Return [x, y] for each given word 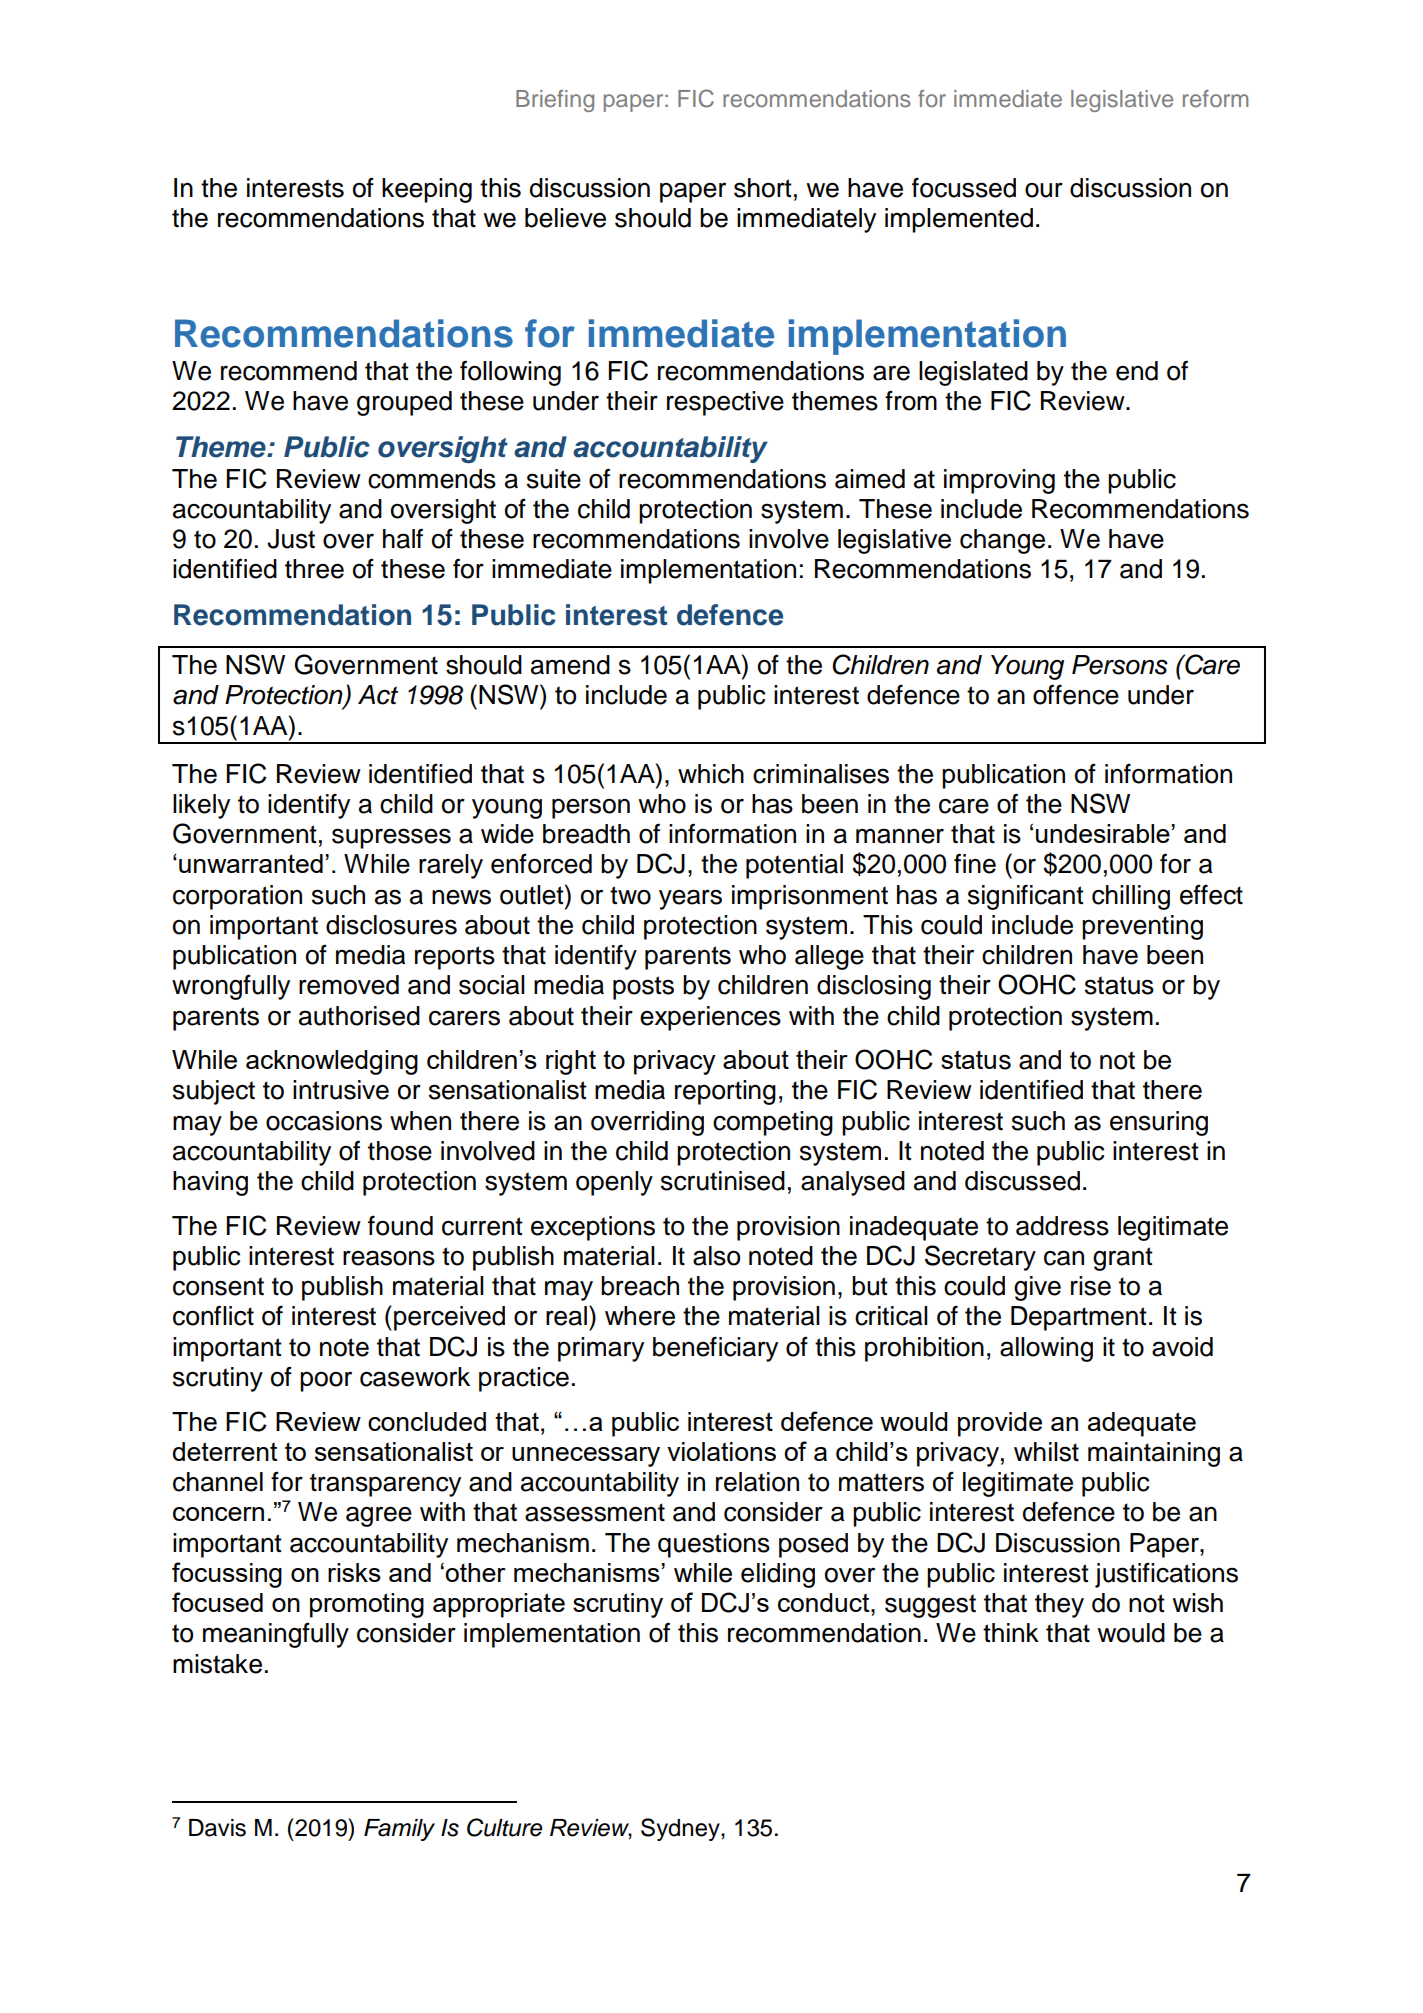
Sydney [681, 1829]
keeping [427, 190]
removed [349, 985]
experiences [710, 1018]
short [763, 188]
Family [399, 1830]
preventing [1142, 927]
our [1044, 190]
